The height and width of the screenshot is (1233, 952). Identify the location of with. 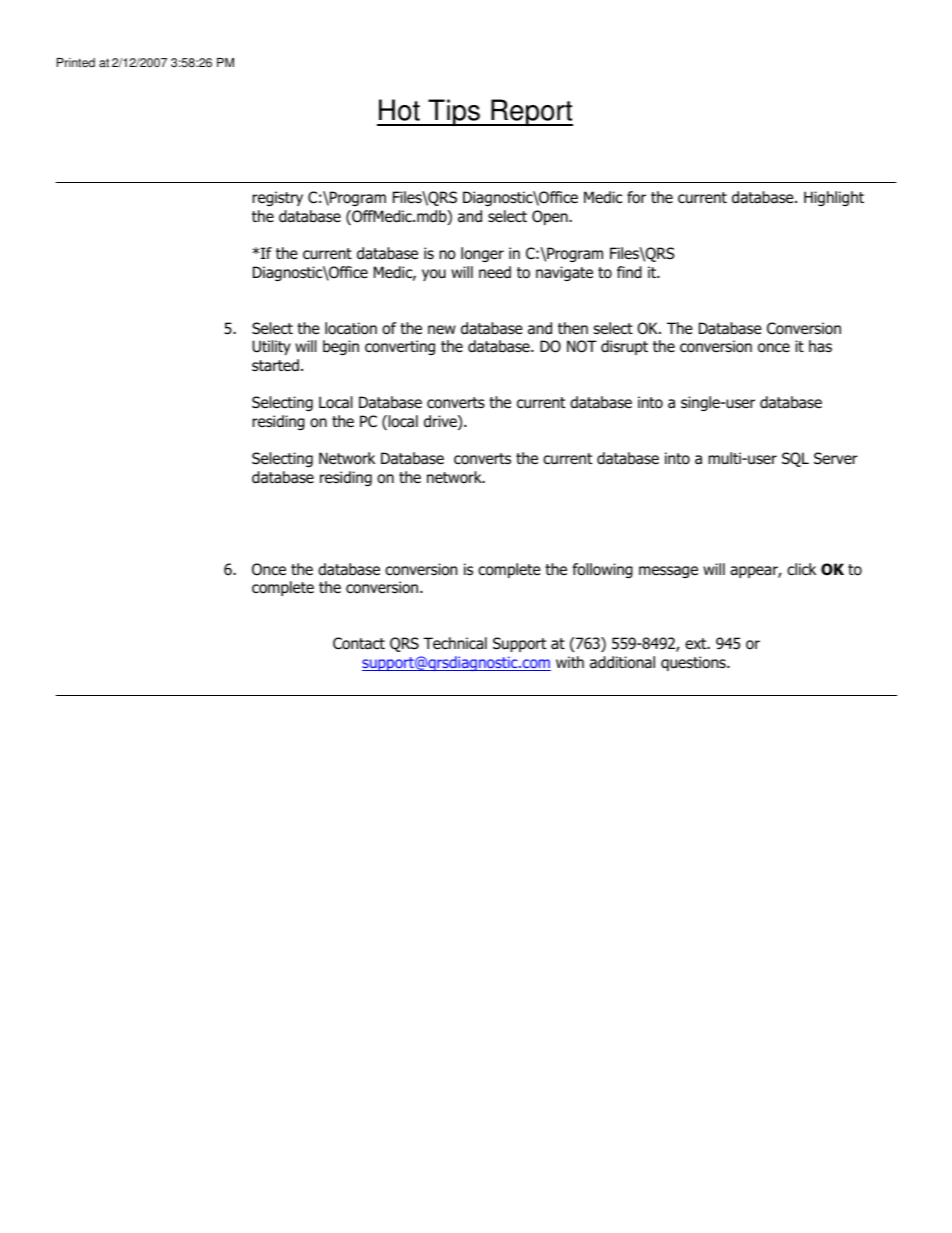
(570, 662).
